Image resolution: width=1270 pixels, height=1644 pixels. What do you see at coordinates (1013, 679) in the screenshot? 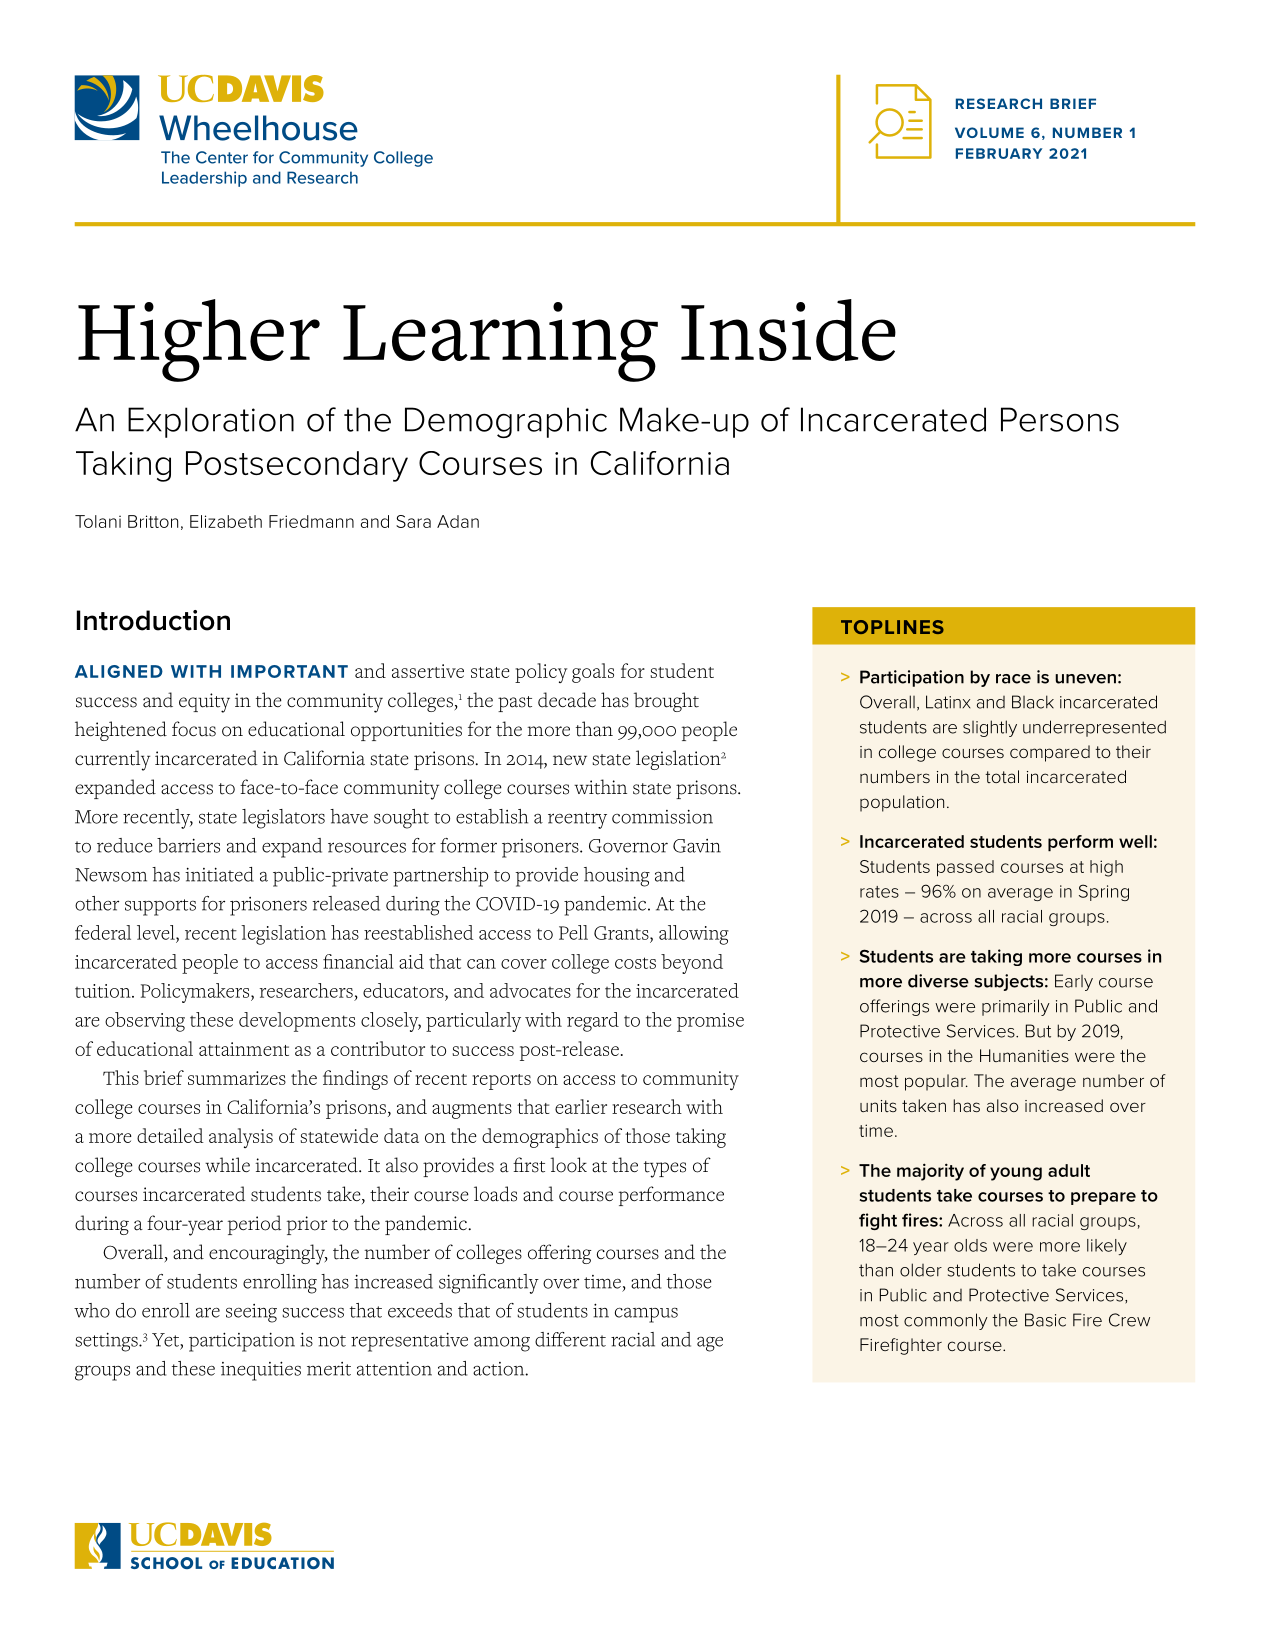
I see `race` at bounding box center [1013, 679].
